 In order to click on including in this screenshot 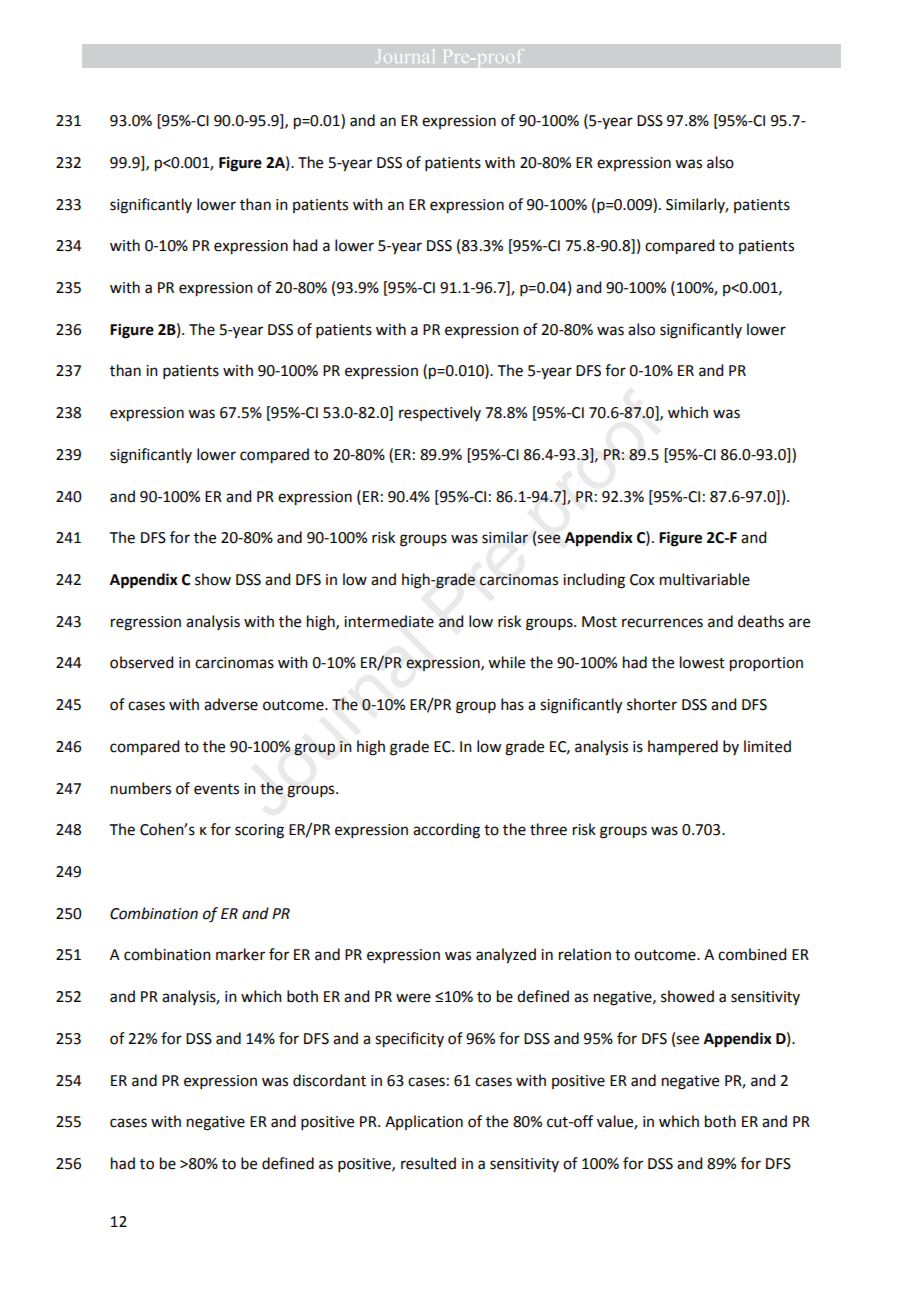, I will do `click(594, 581)`.
